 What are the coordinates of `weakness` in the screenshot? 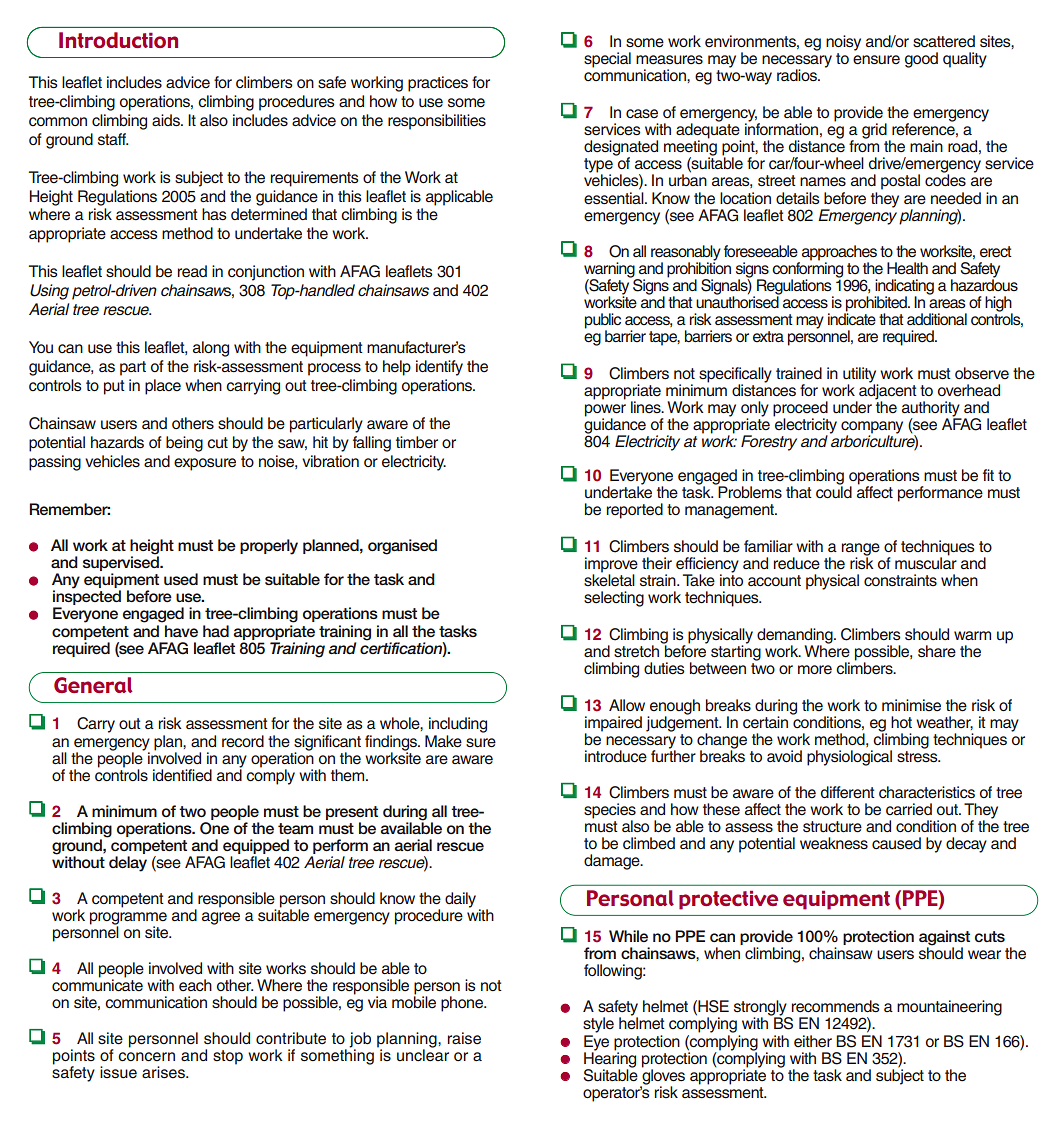 It's located at (834, 843).
